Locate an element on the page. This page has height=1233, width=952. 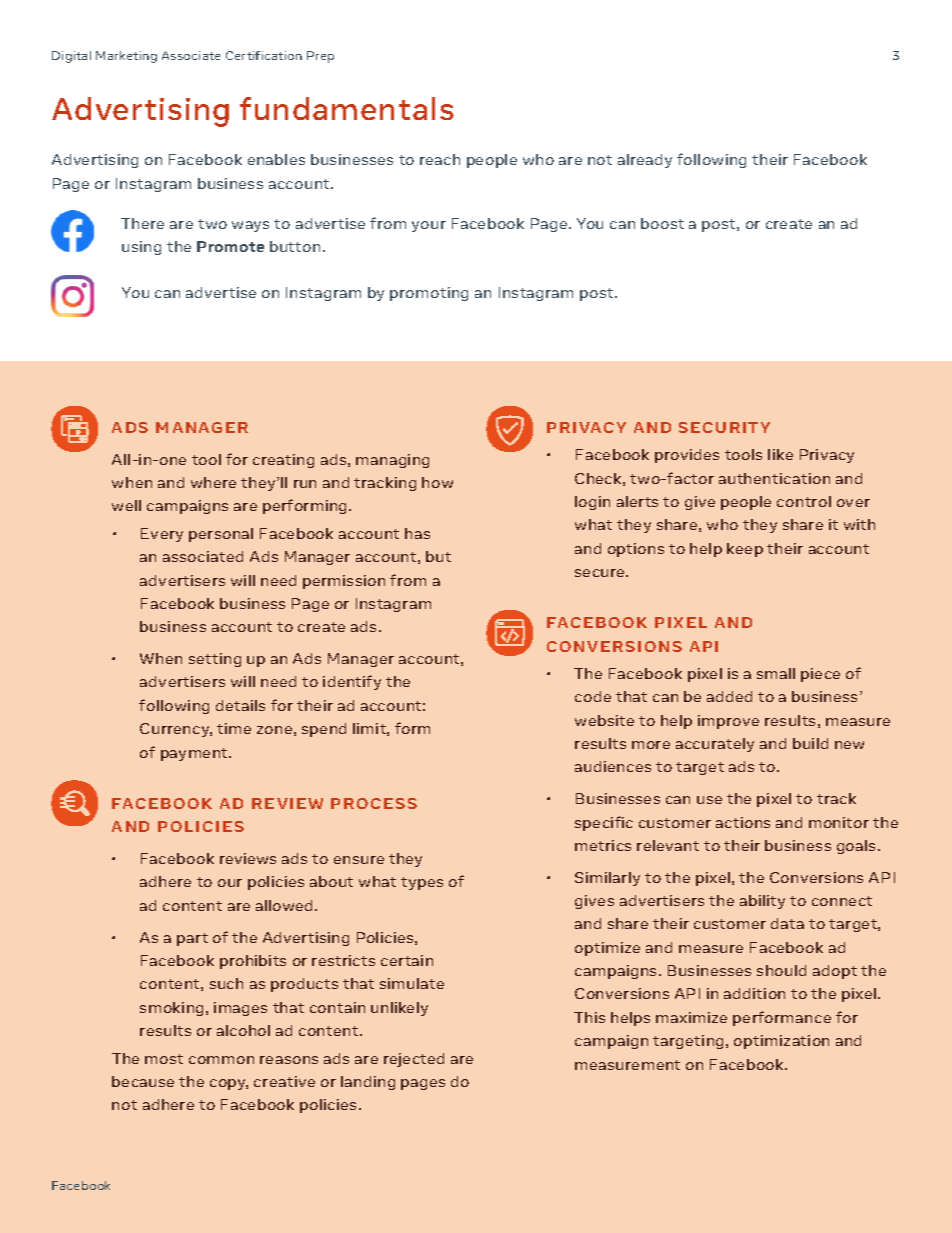
part is located at coordinates (192, 939).
